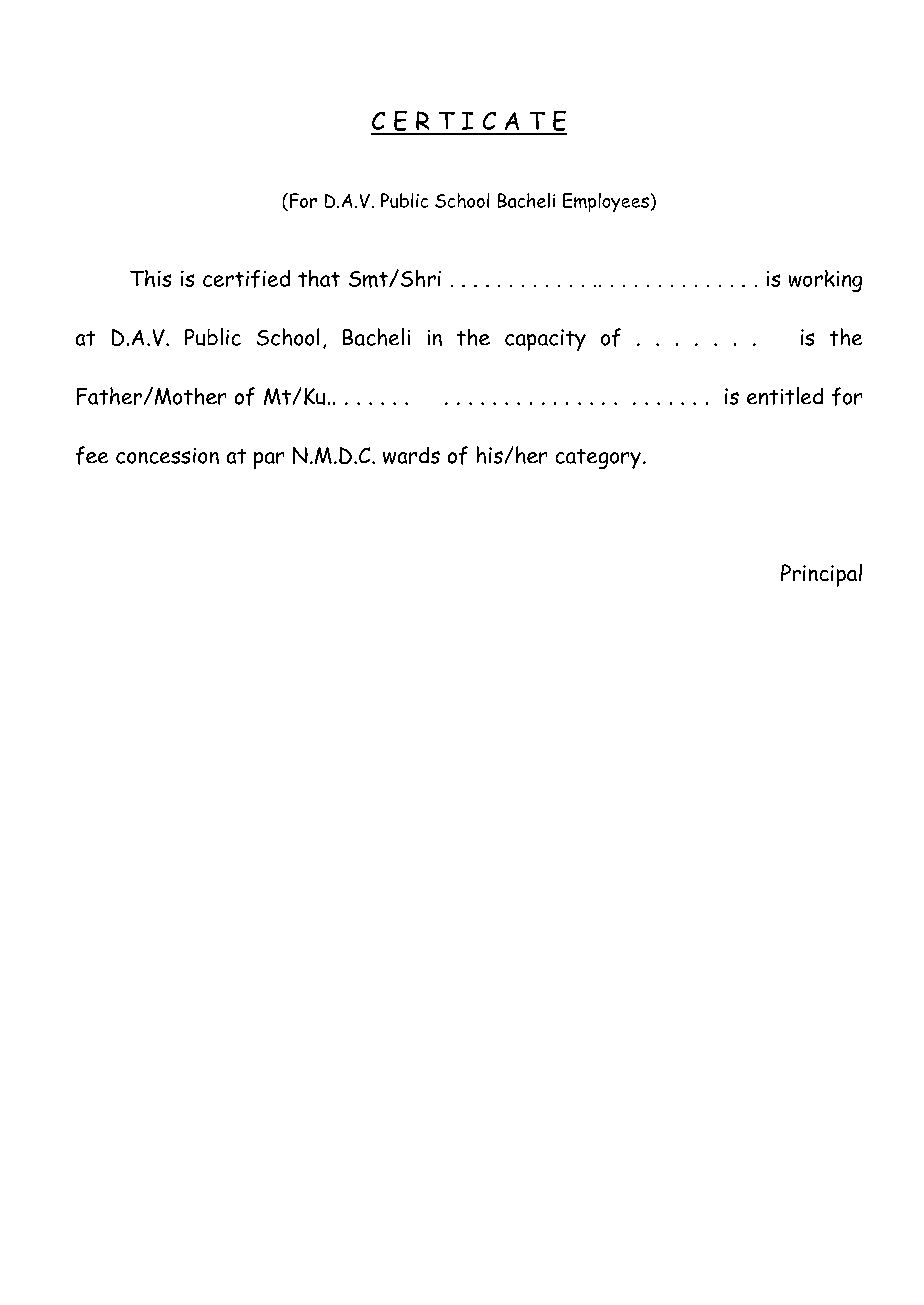  I want to click on entitled, so click(785, 396).
